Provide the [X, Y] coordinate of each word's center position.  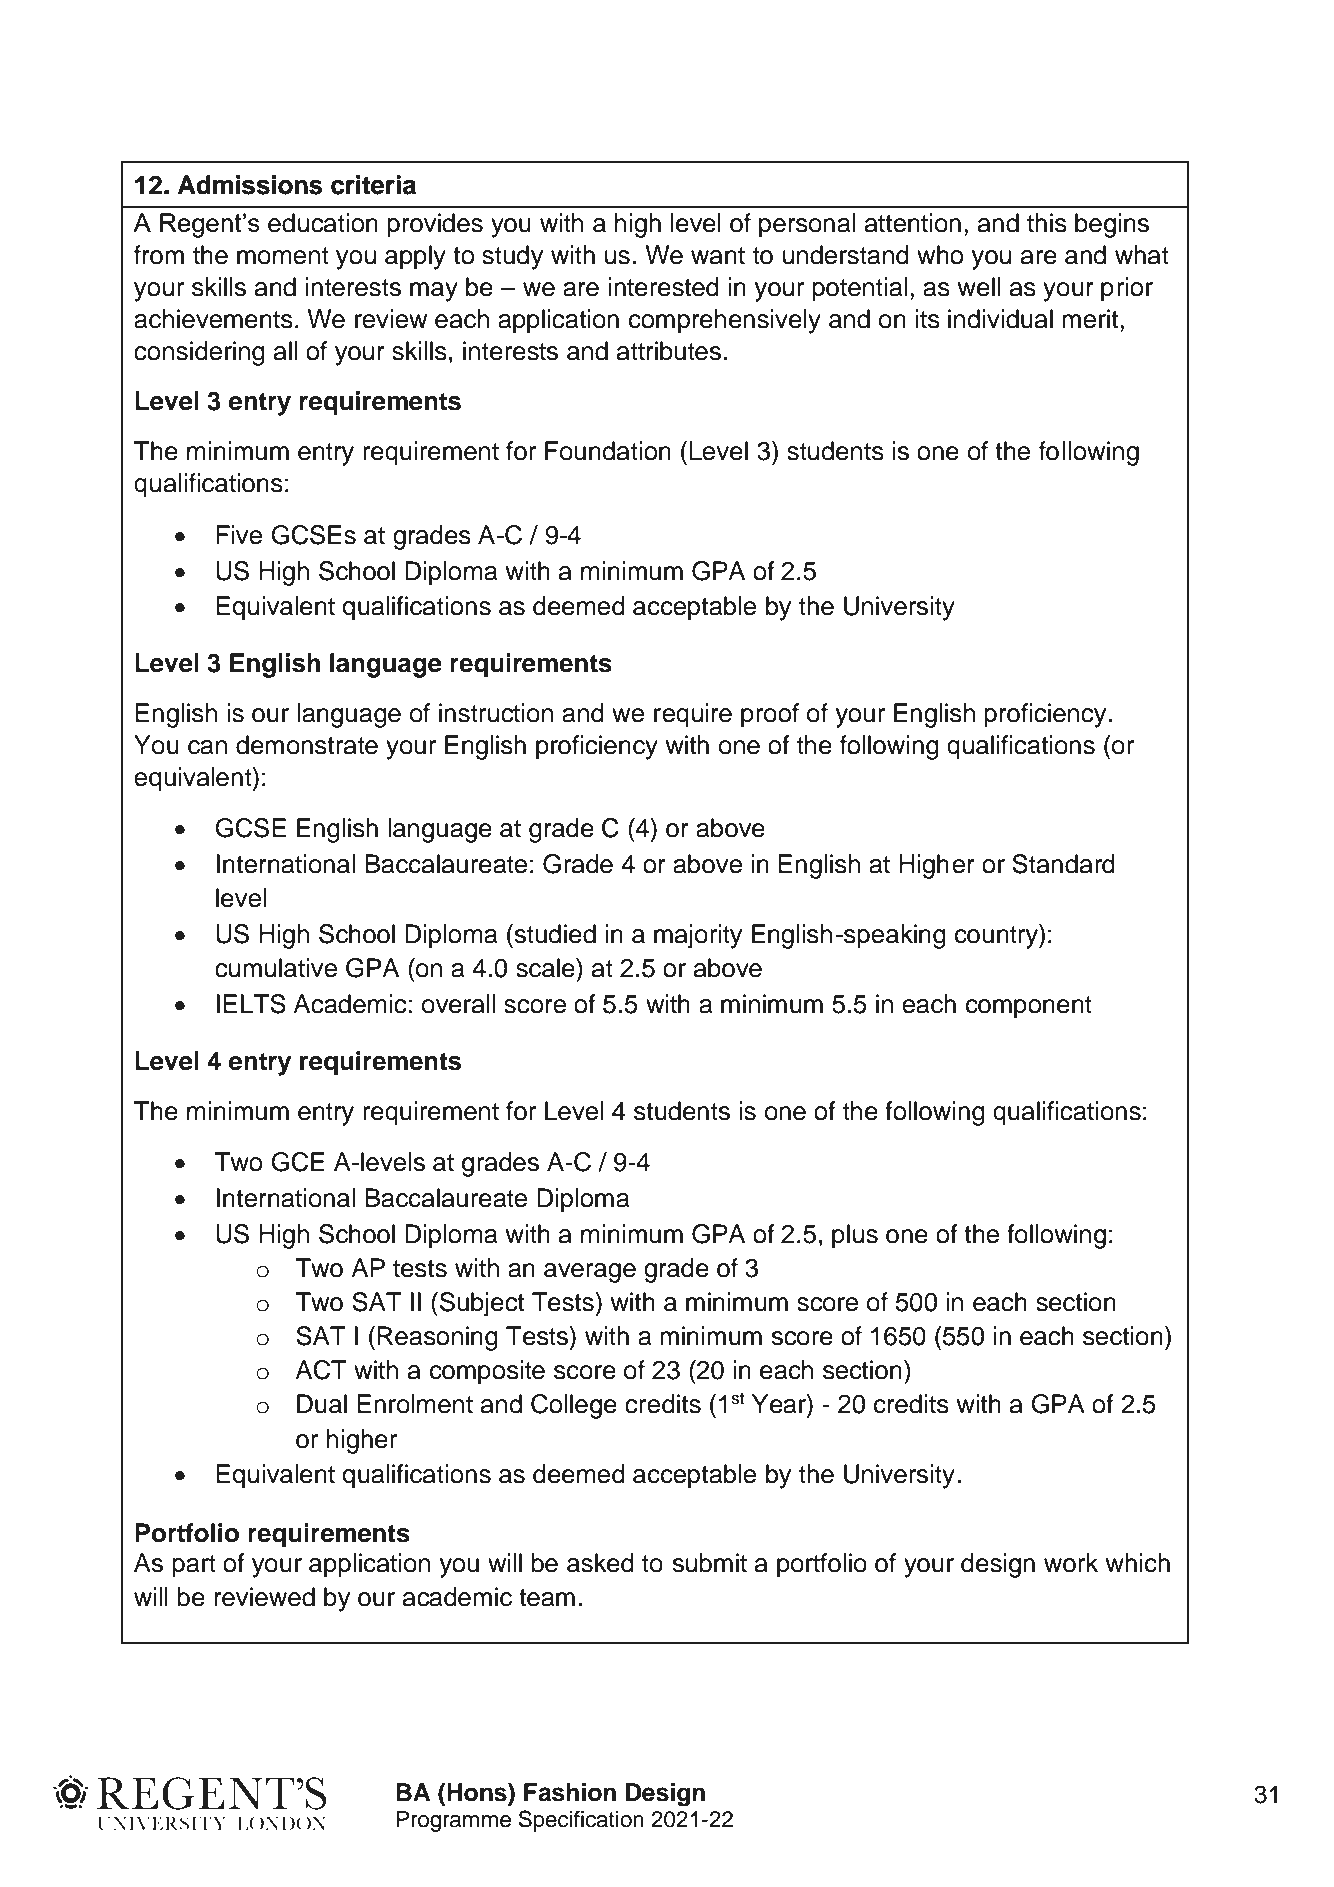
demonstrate [307, 745]
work [1071, 1563]
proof [770, 715]
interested [664, 287]
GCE [297, 1162]
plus [855, 1236]
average [590, 1273]
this [1047, 223]
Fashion [570, 1792]
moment [283, 256]
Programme [453, 1821]
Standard [1063, 864]
